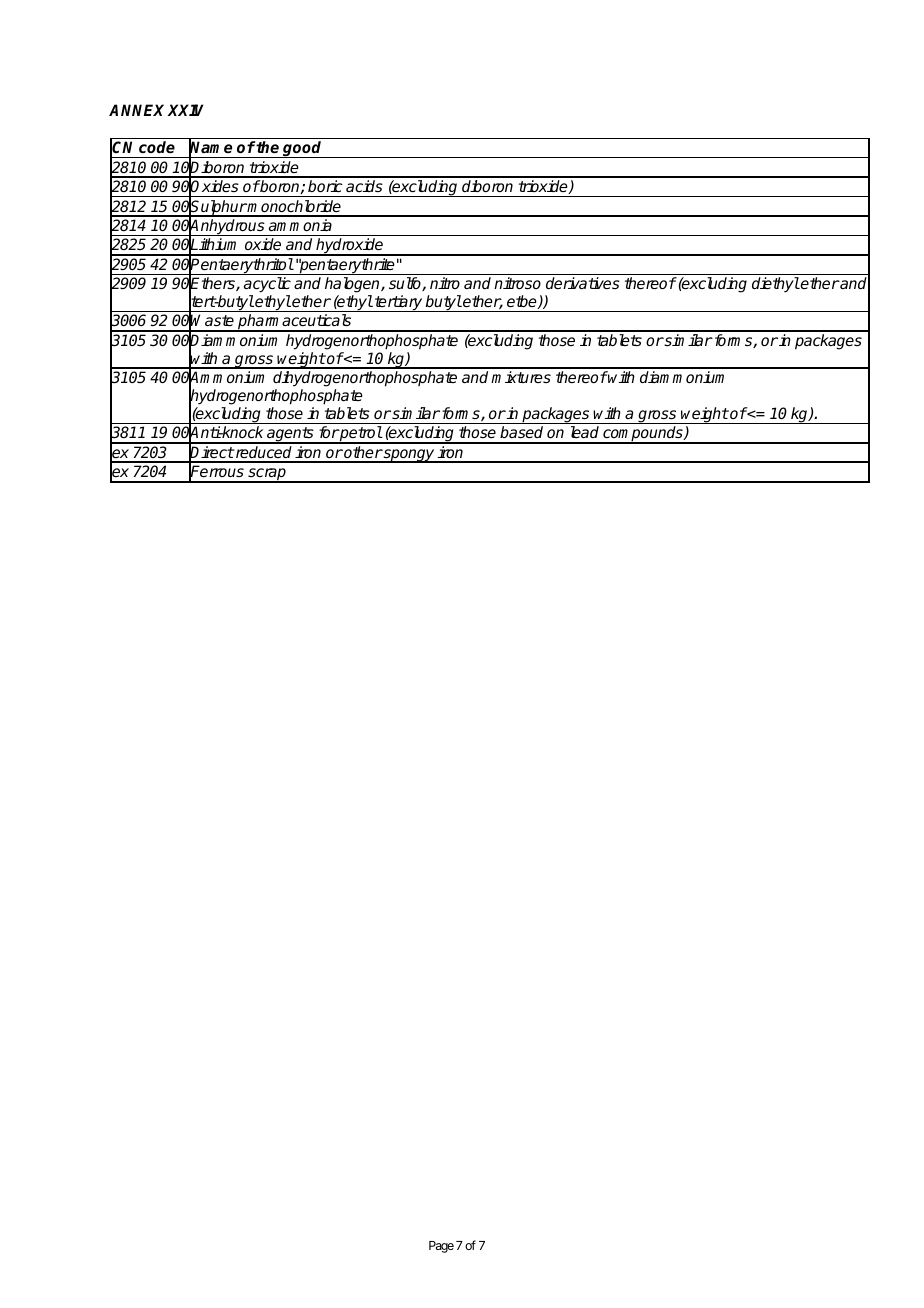 The image size is (924, 1308). Describe the element at coordinates (441, 1247) in the screenshot. I see `Page` at that location.
